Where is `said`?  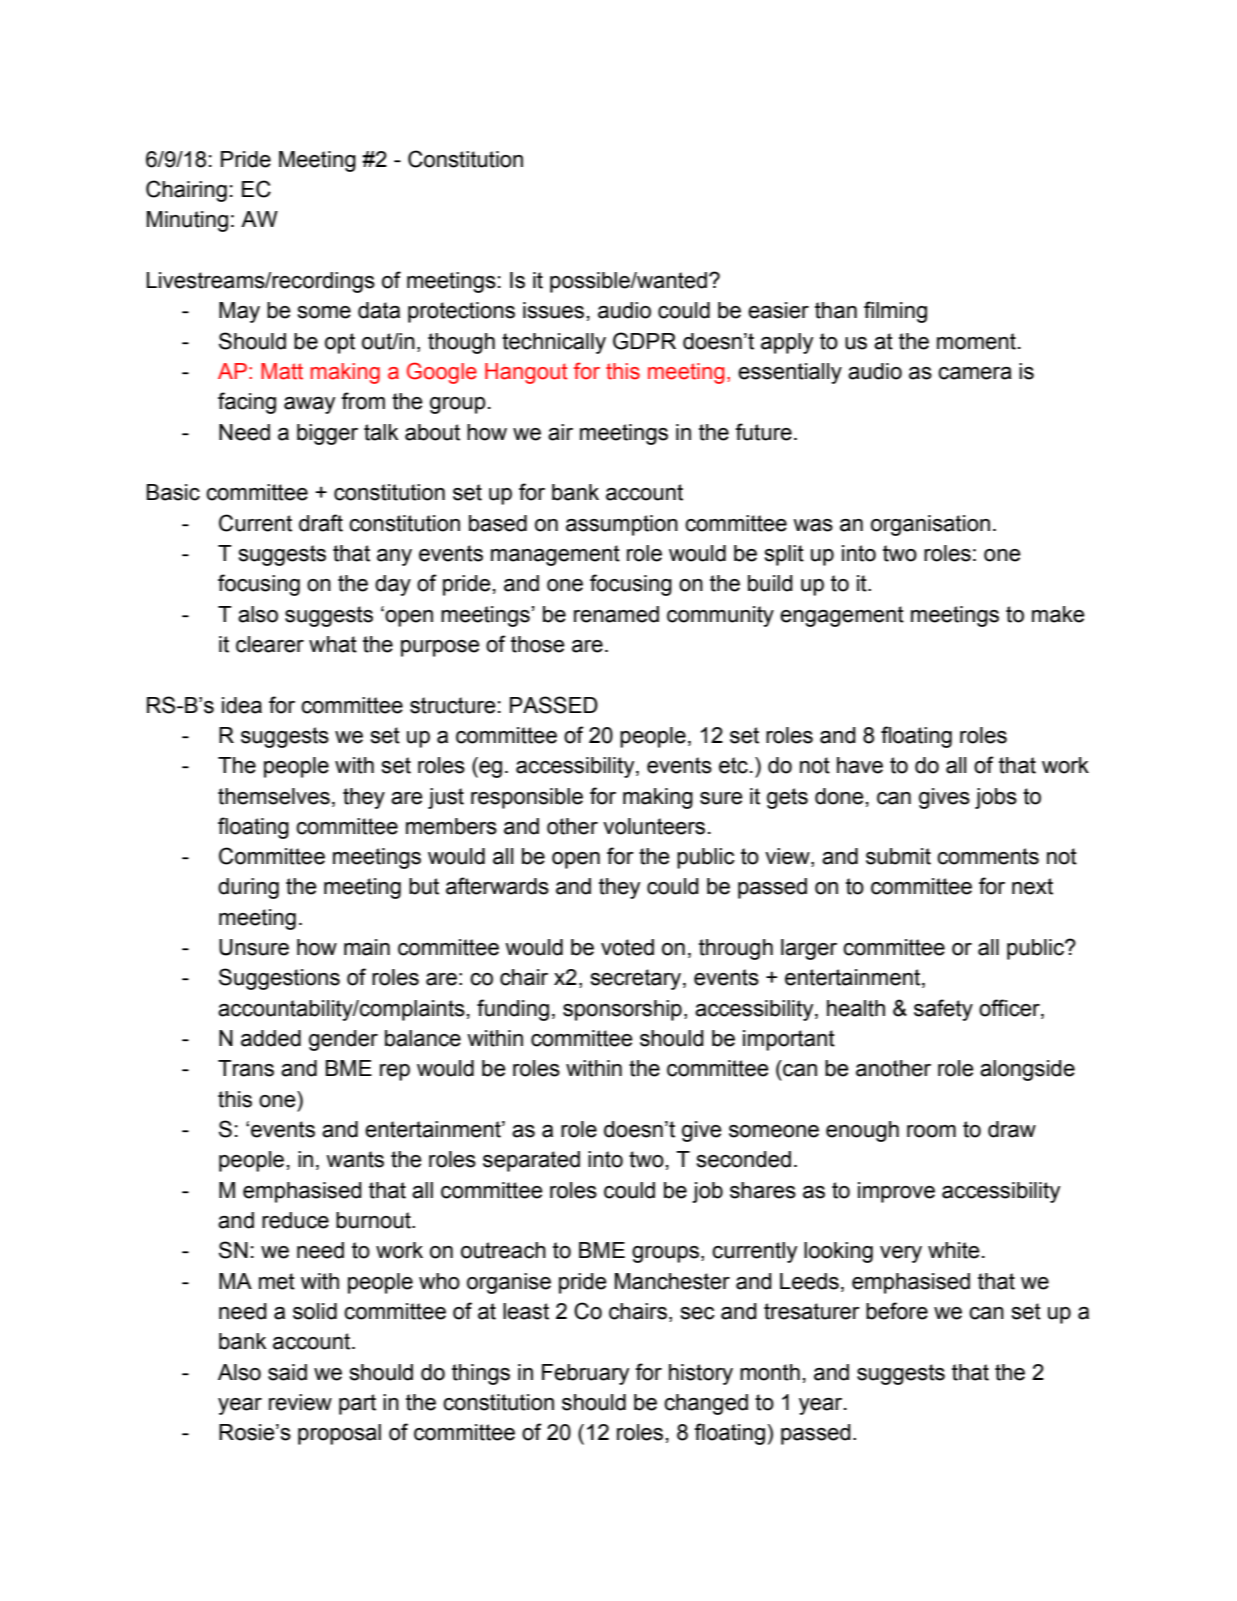 said is located at coordinates (287, 1372).
